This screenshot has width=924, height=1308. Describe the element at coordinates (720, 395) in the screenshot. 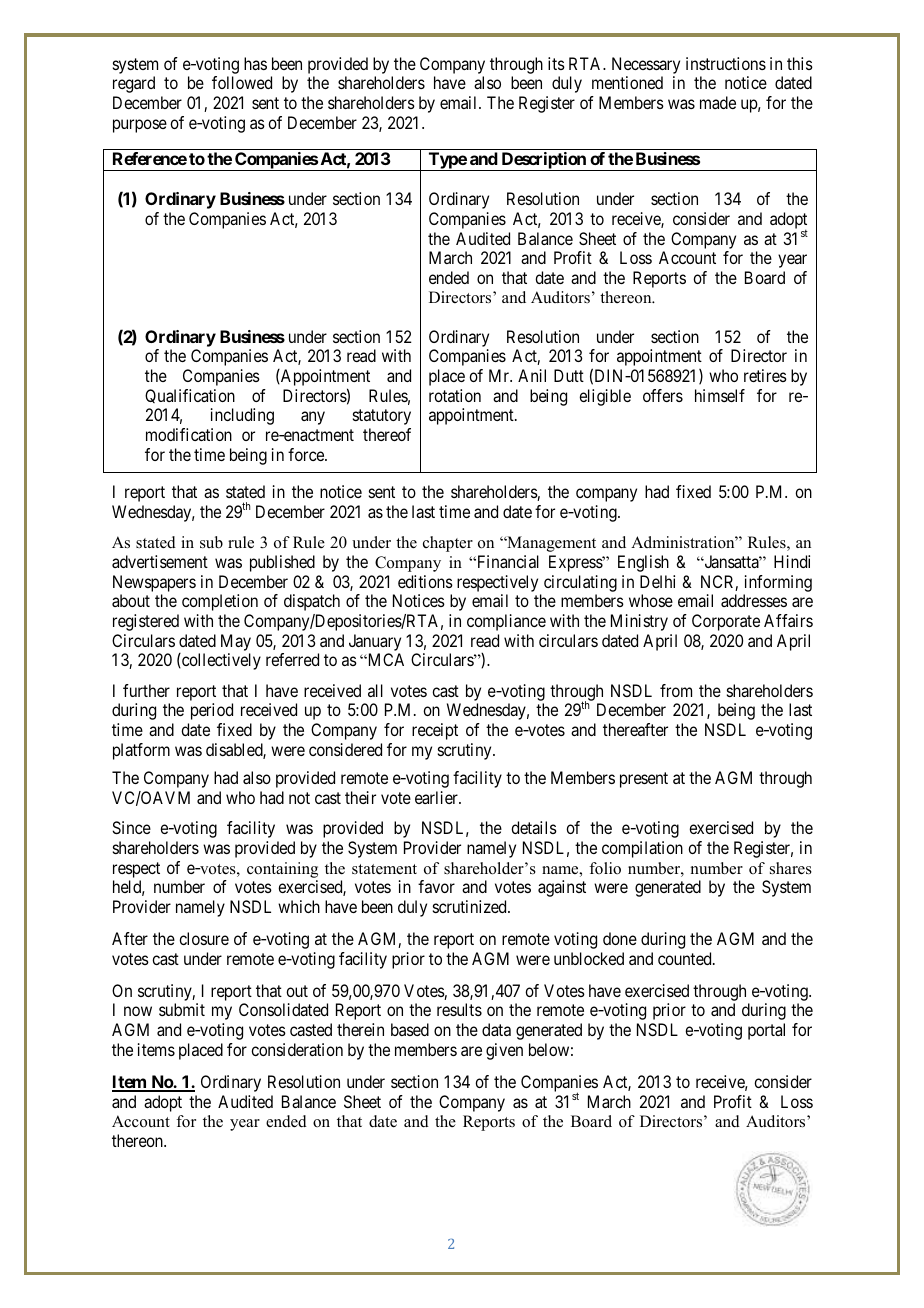

I see `himself` at that location.
